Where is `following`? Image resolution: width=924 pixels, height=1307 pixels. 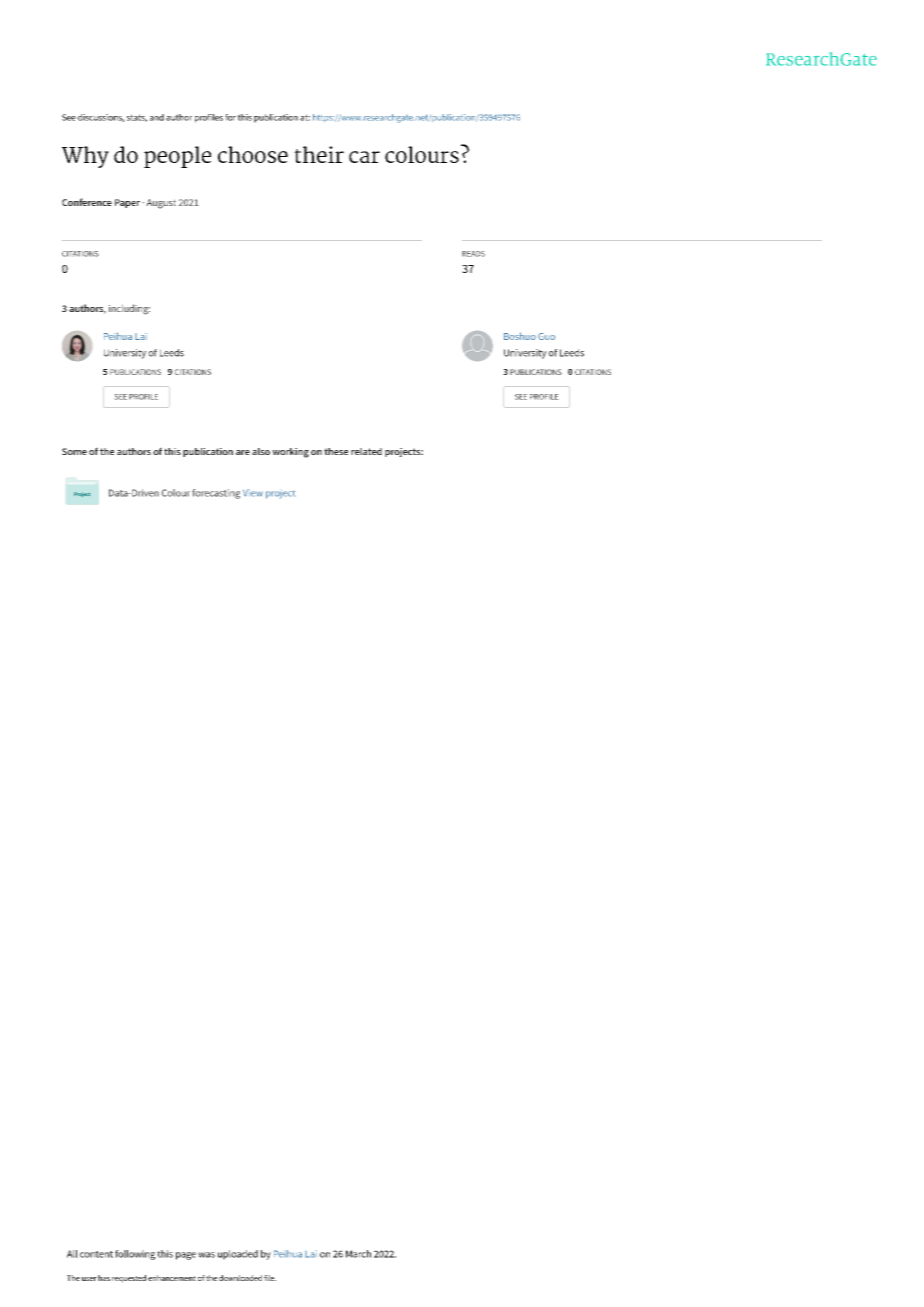 following is located at coordinates (135, 1255).
